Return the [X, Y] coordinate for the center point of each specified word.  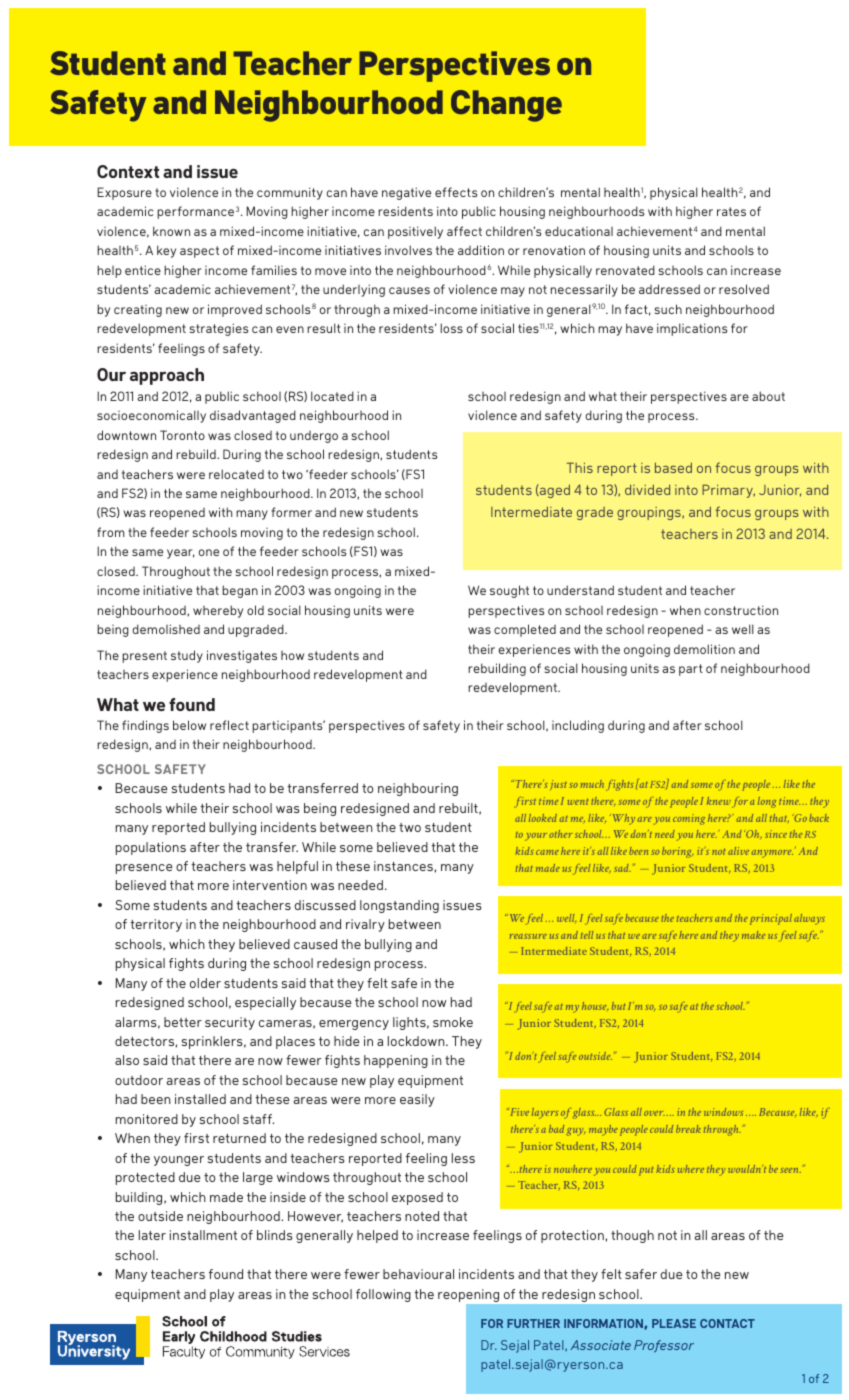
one [209, 552]
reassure [528, 936]
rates [731, 211]
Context [128, 171]
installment [203, 1235]
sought [509, 591]
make [753, 935]
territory [156, 925]
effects [456, 192]
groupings [650, 513]
